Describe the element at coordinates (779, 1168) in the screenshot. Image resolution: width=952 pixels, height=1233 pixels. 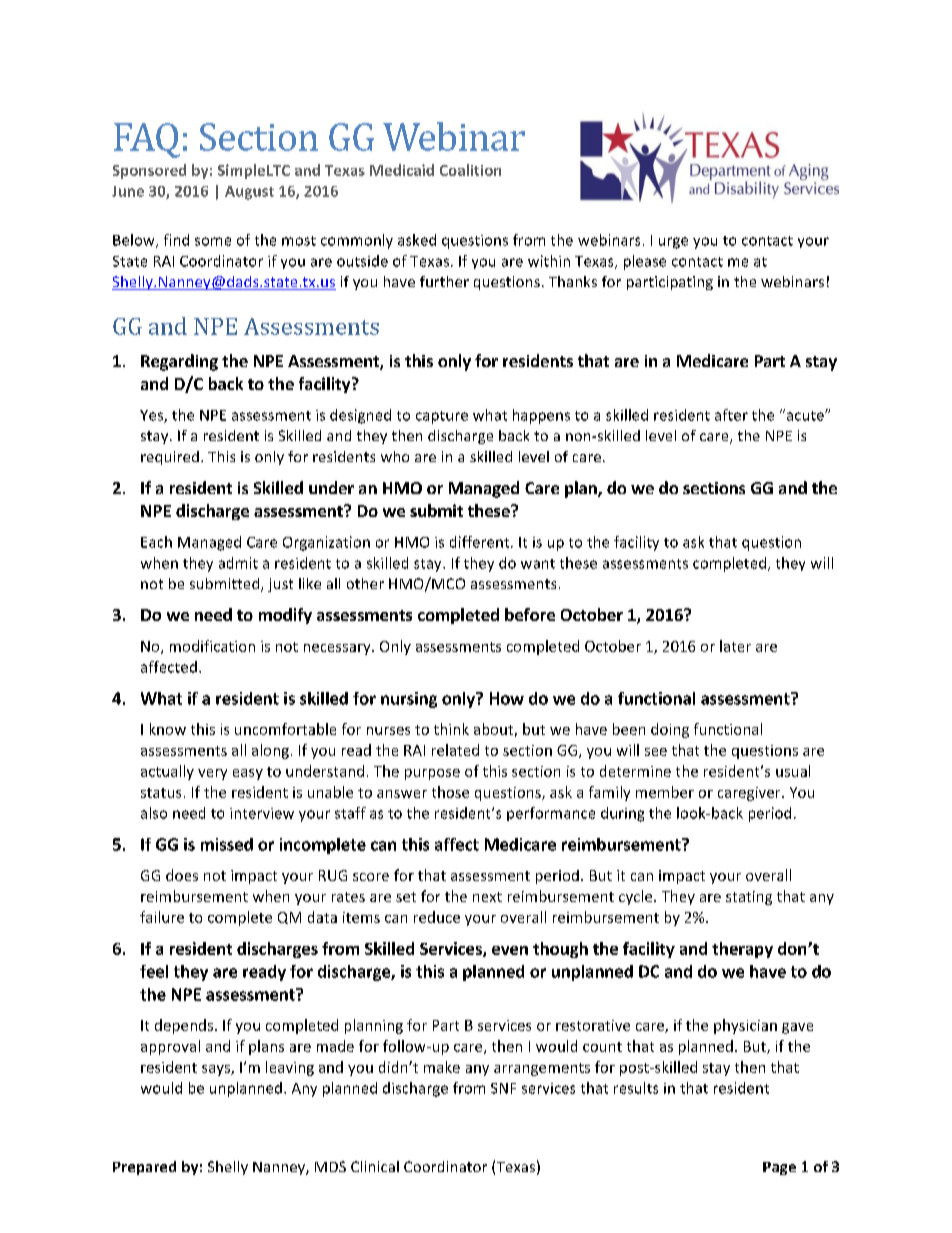
I see `Page` at that location.
